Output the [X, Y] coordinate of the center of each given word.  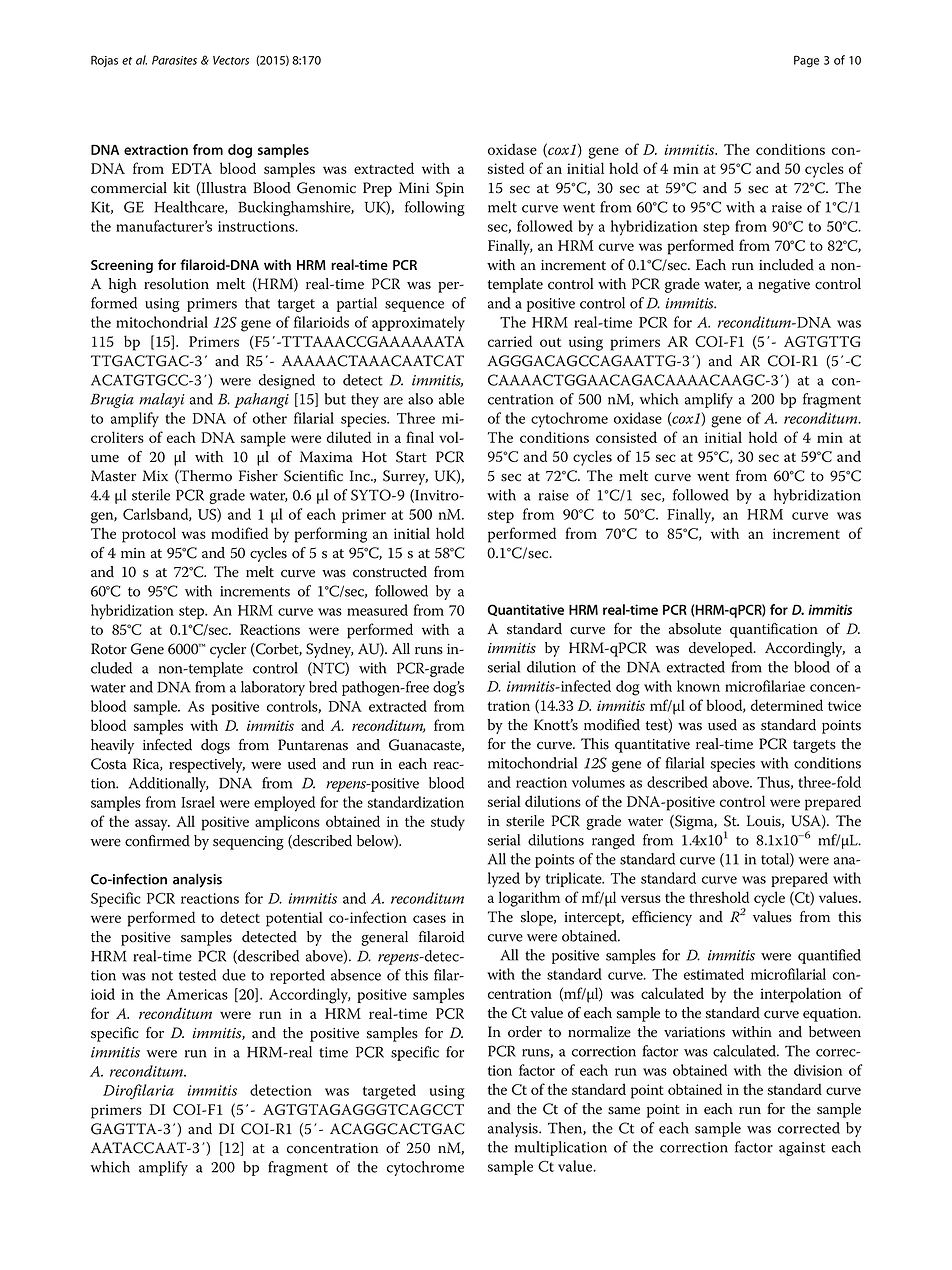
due [234, 975]
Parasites [174, 60]
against [802, 1149]
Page [806, 61]
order [525, 1032]
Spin [450, 189]
